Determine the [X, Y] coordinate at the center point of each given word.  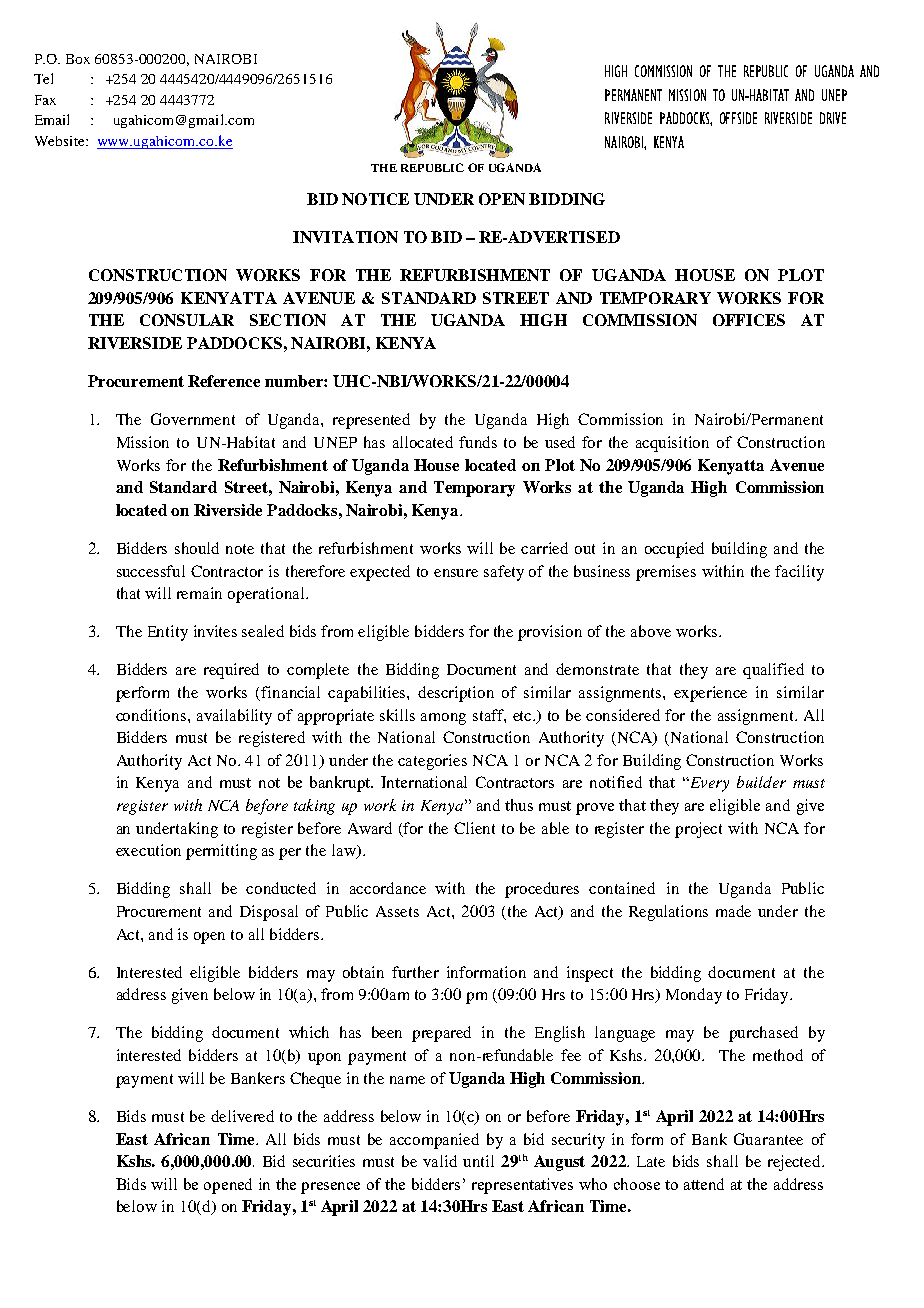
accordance [388, 888]
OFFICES [749, 320]
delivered [242, 1116]
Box [78, 59]
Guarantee [768, 1139]
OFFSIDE [738, 118]
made [733, 911]
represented [371, 421]
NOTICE [375, 199]
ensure [456, 573]
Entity [168, 633]
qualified [773, 671]
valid [440, 1161]
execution [148, 850]
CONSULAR [187, 320]
